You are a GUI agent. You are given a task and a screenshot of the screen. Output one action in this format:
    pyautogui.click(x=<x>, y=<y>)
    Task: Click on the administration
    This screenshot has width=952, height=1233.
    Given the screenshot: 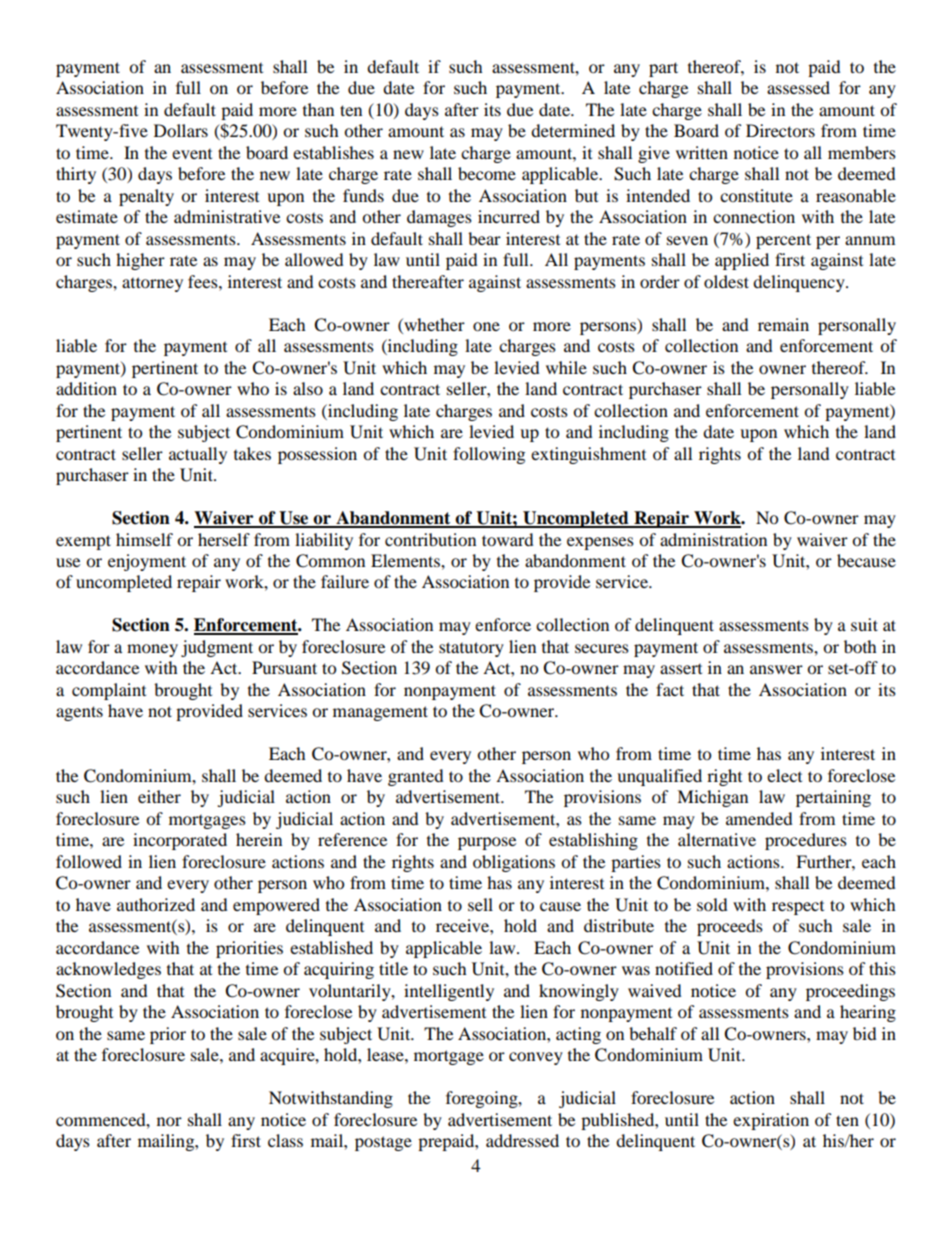 What is the action you would take?
    pyautogui.click(x=713, y=539)
